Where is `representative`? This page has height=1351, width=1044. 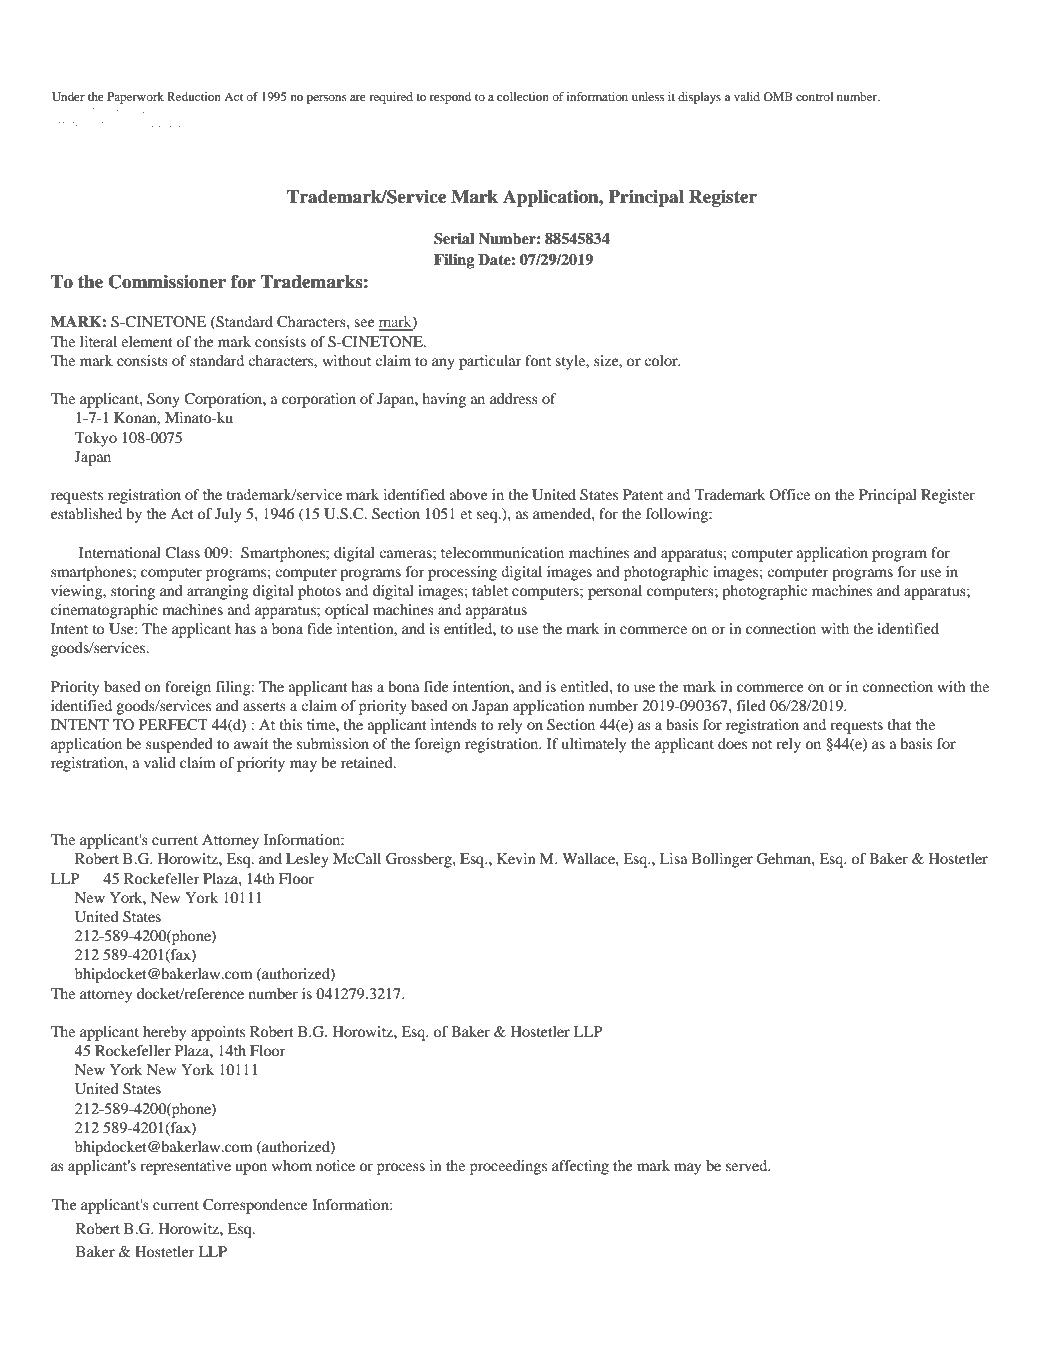
representative is located at coordinates (185, 1167).
